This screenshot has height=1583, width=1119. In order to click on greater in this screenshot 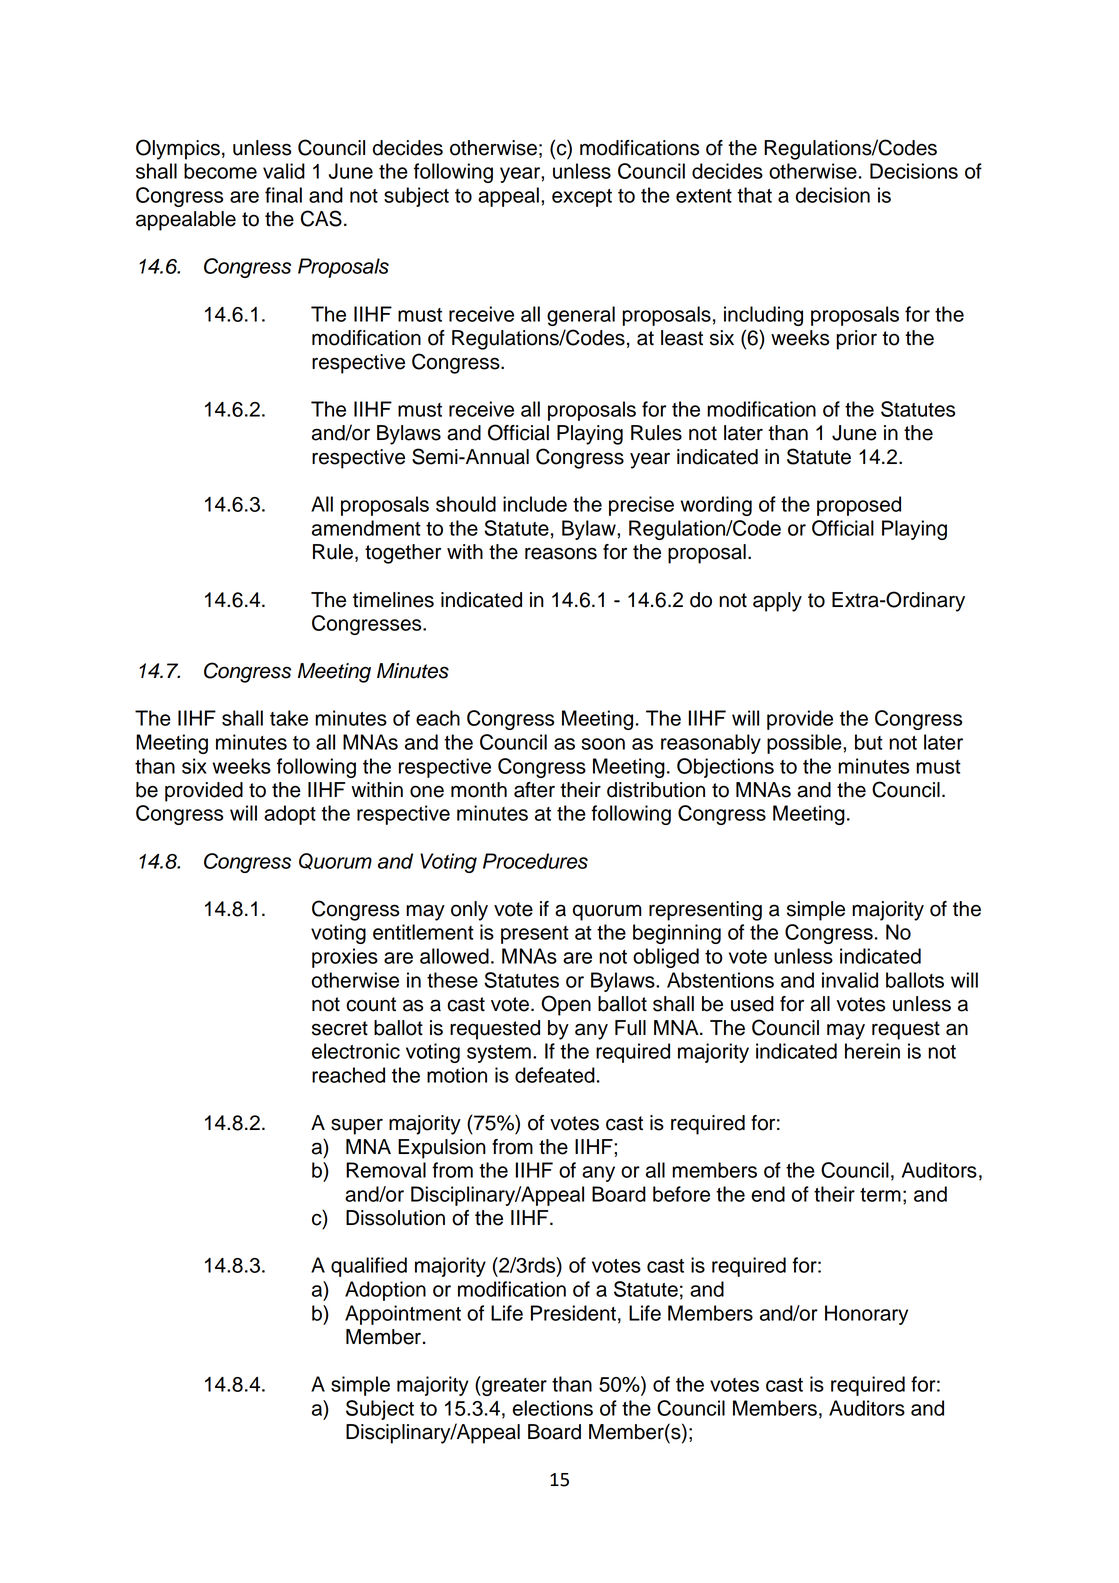, I will do `click(513, 1386)`.
